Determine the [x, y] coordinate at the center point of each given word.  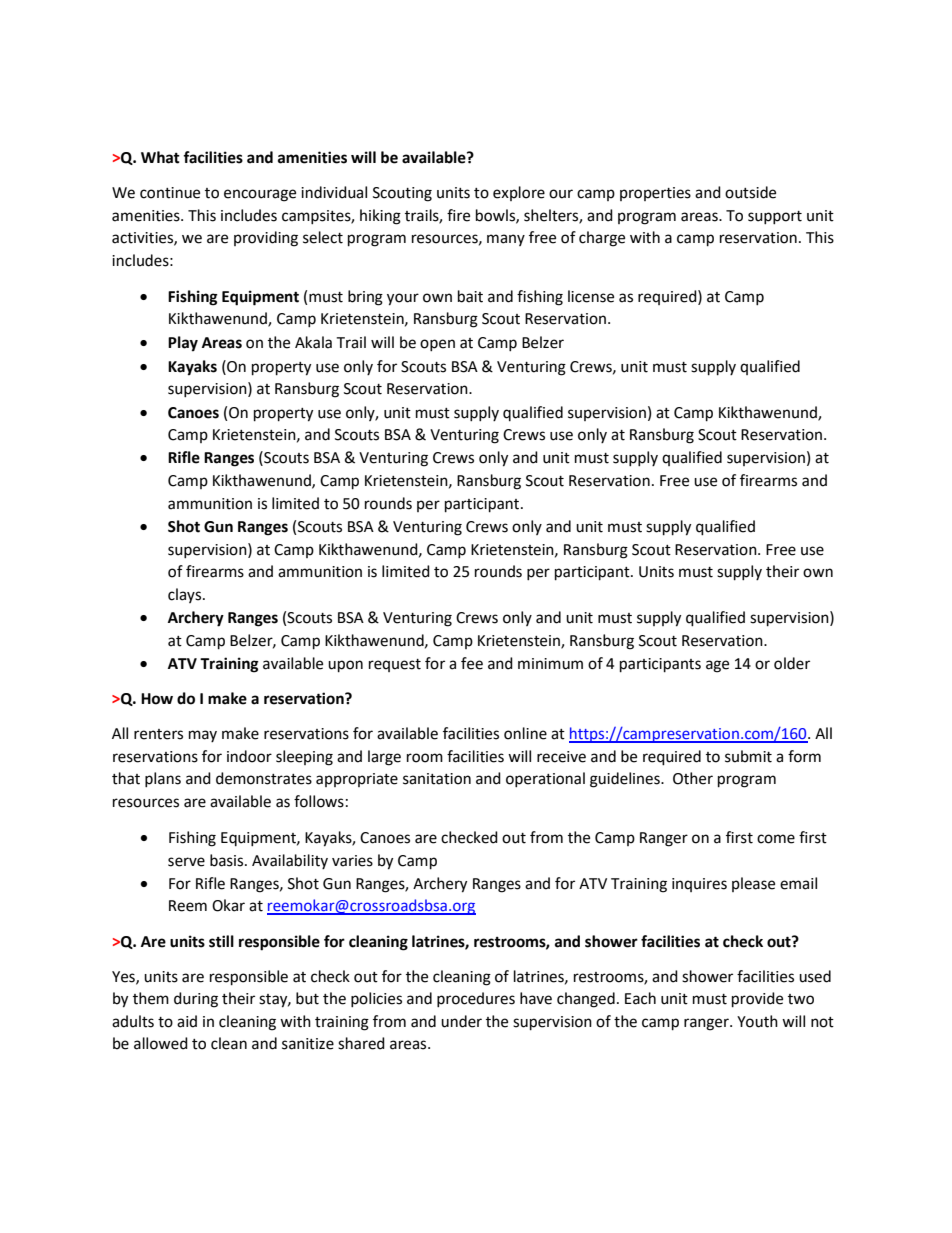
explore [519, 193]
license [591, 296]
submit [748, 756]
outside [750, 192]
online [525, 733]
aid [187, 1021]
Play [183, 344]
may [203, 736]
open [437, 345]
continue [170, 193]
